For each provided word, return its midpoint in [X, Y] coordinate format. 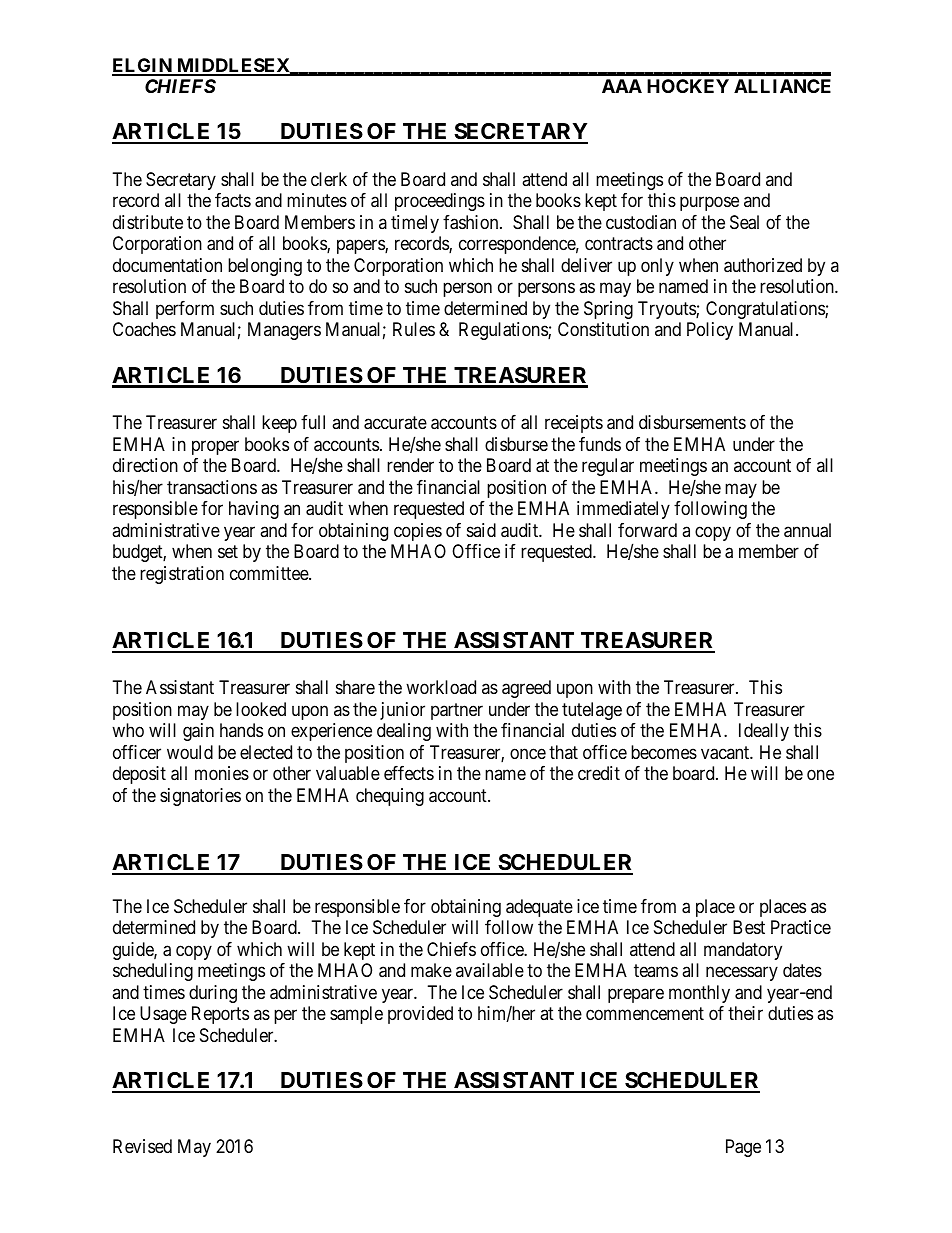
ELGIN [143, 66]
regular [608, 467]
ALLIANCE [782, 86]
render [410, 465]
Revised [142, 1146]
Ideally [764, 732]
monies [222, 773]
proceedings [440, 202]
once [528, 753]
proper [215, 447]
